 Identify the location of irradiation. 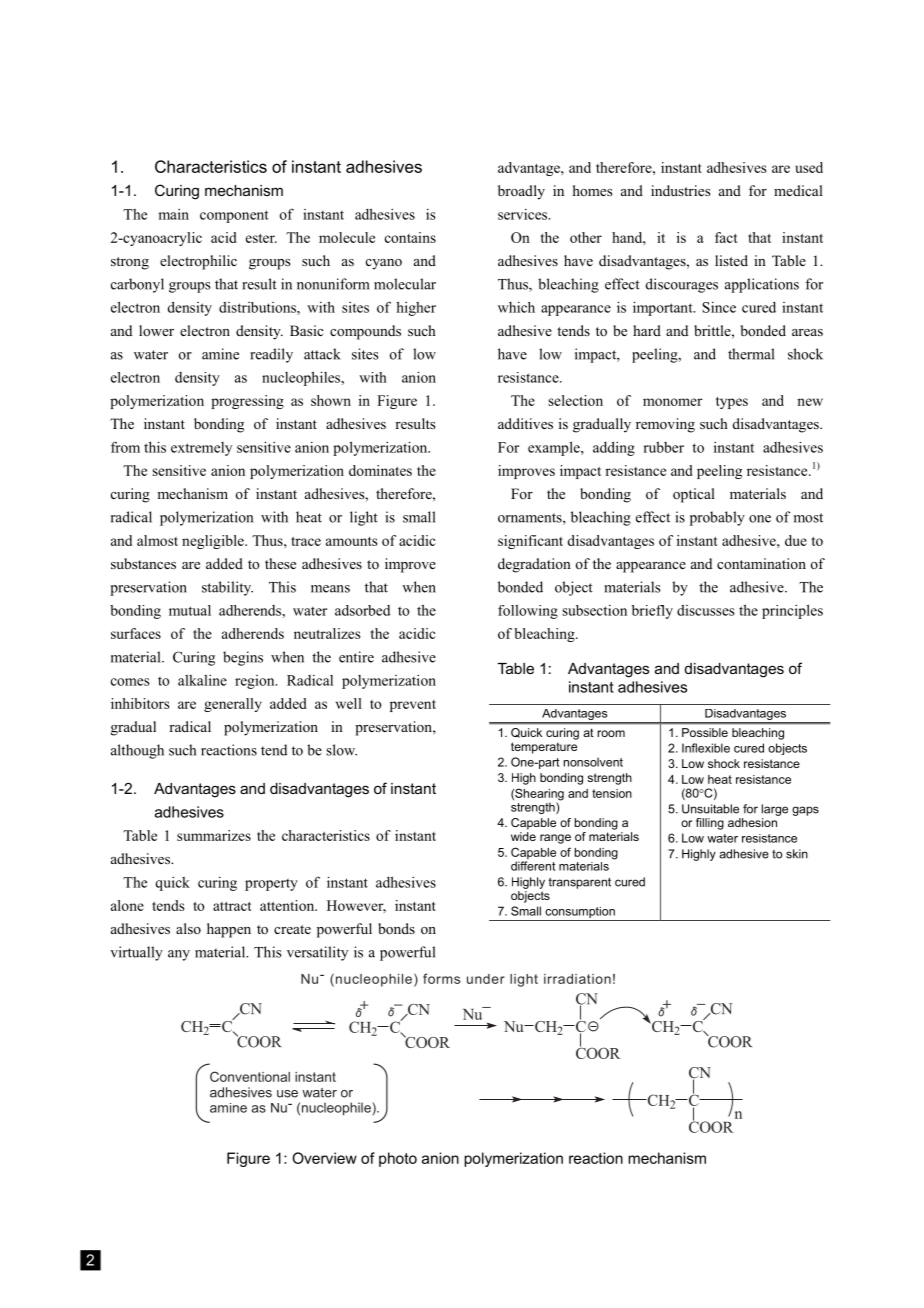
(577, 979).
